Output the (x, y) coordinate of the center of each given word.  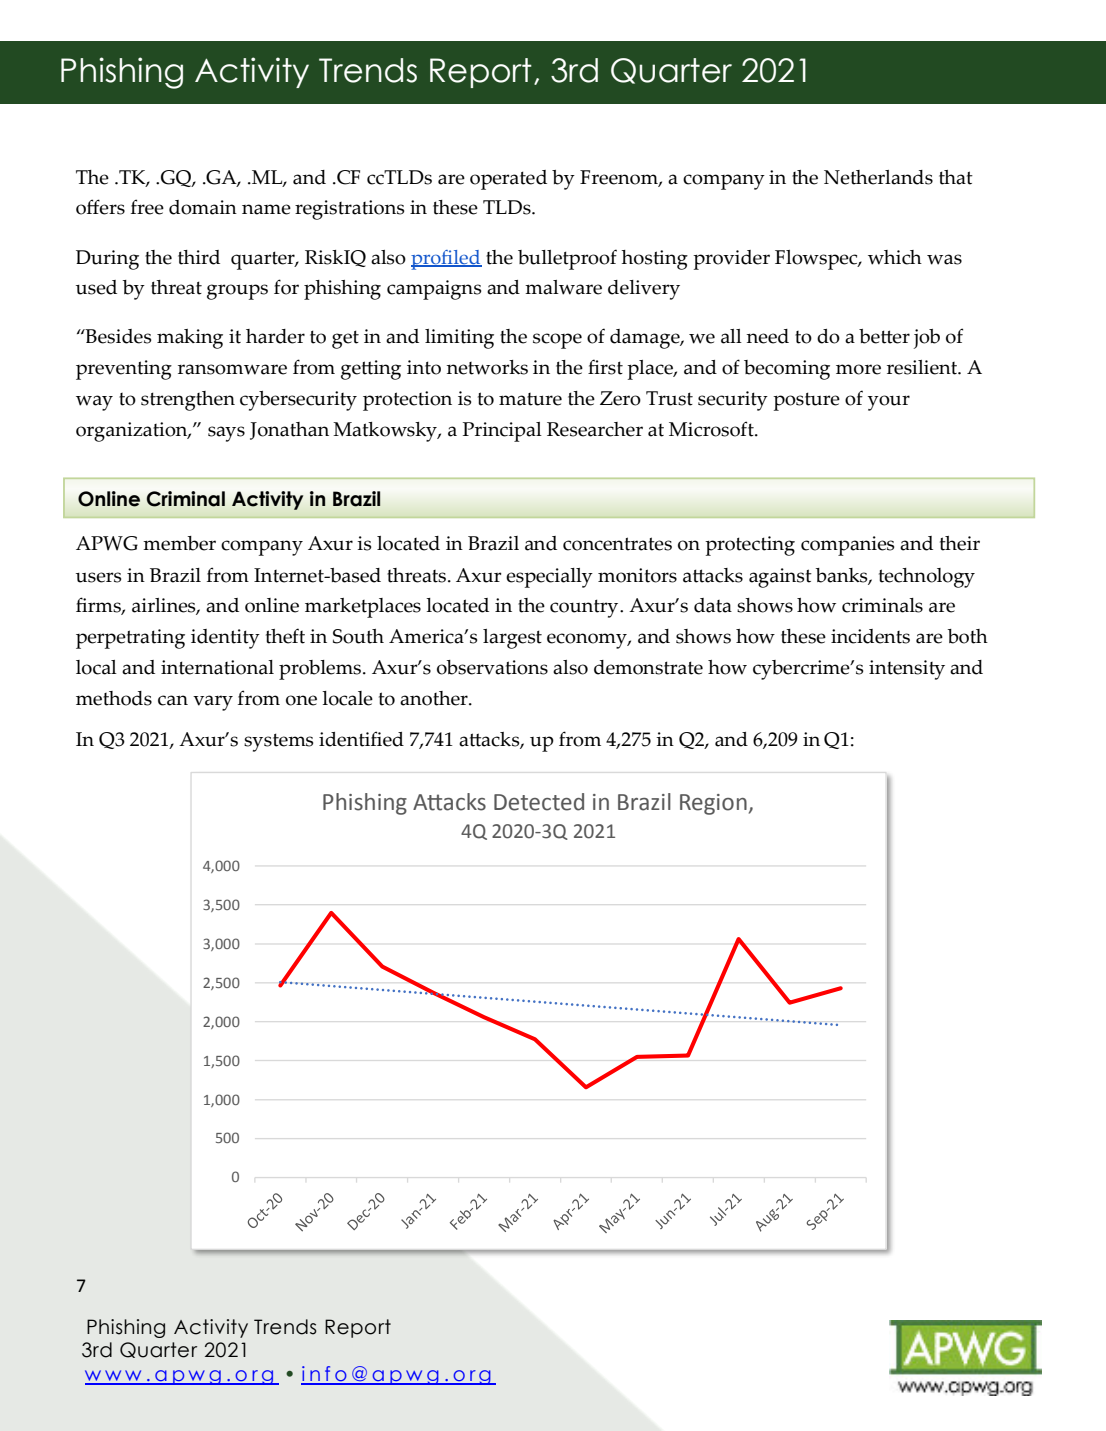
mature (530, 399)
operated (508, 180)
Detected (539, 802)
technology (927, 578)
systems (278, 742)
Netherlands (878, 177)
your (889, 403)
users (98, 577)
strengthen (188, 401)
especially (549, 578)
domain (203, 207)
